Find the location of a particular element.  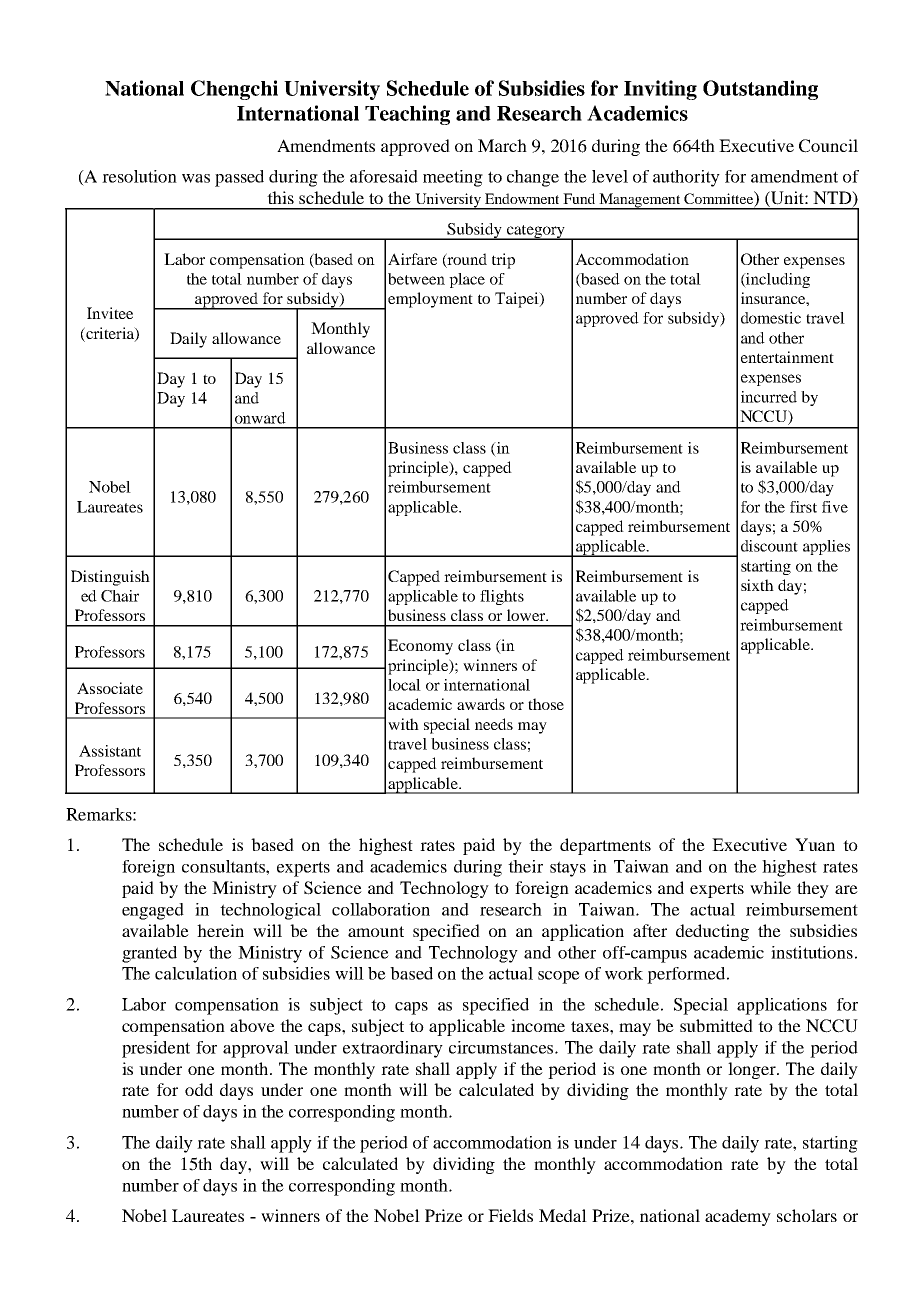

Outstanding is located at coordinates (760, 90).
